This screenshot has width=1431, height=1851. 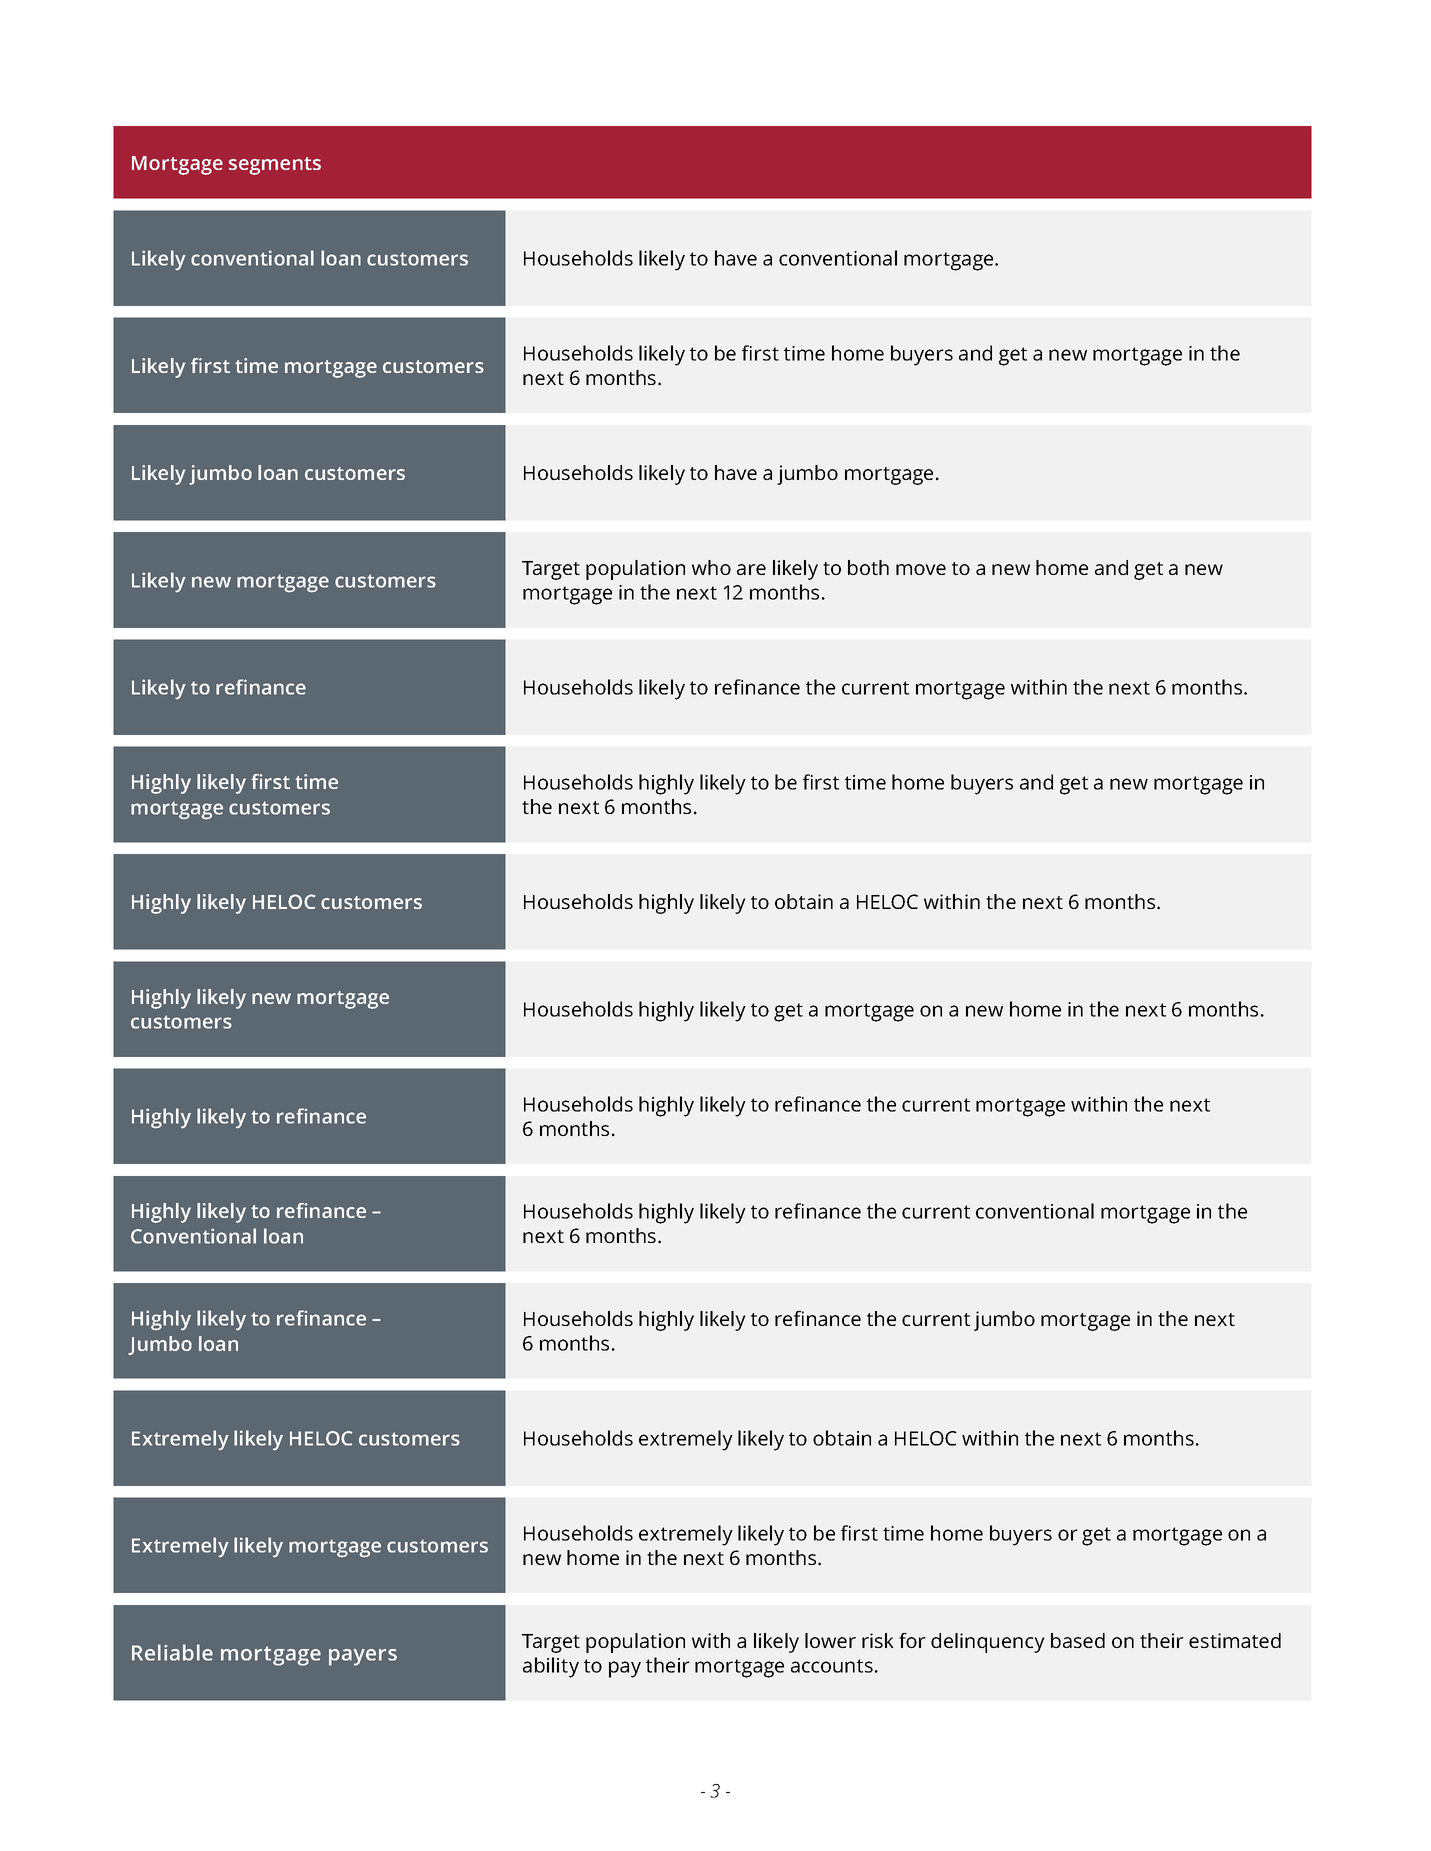 What do you see at coordinates (275, 166) in the screenshot?
I see `segments` at bounding box center [275, 166].
